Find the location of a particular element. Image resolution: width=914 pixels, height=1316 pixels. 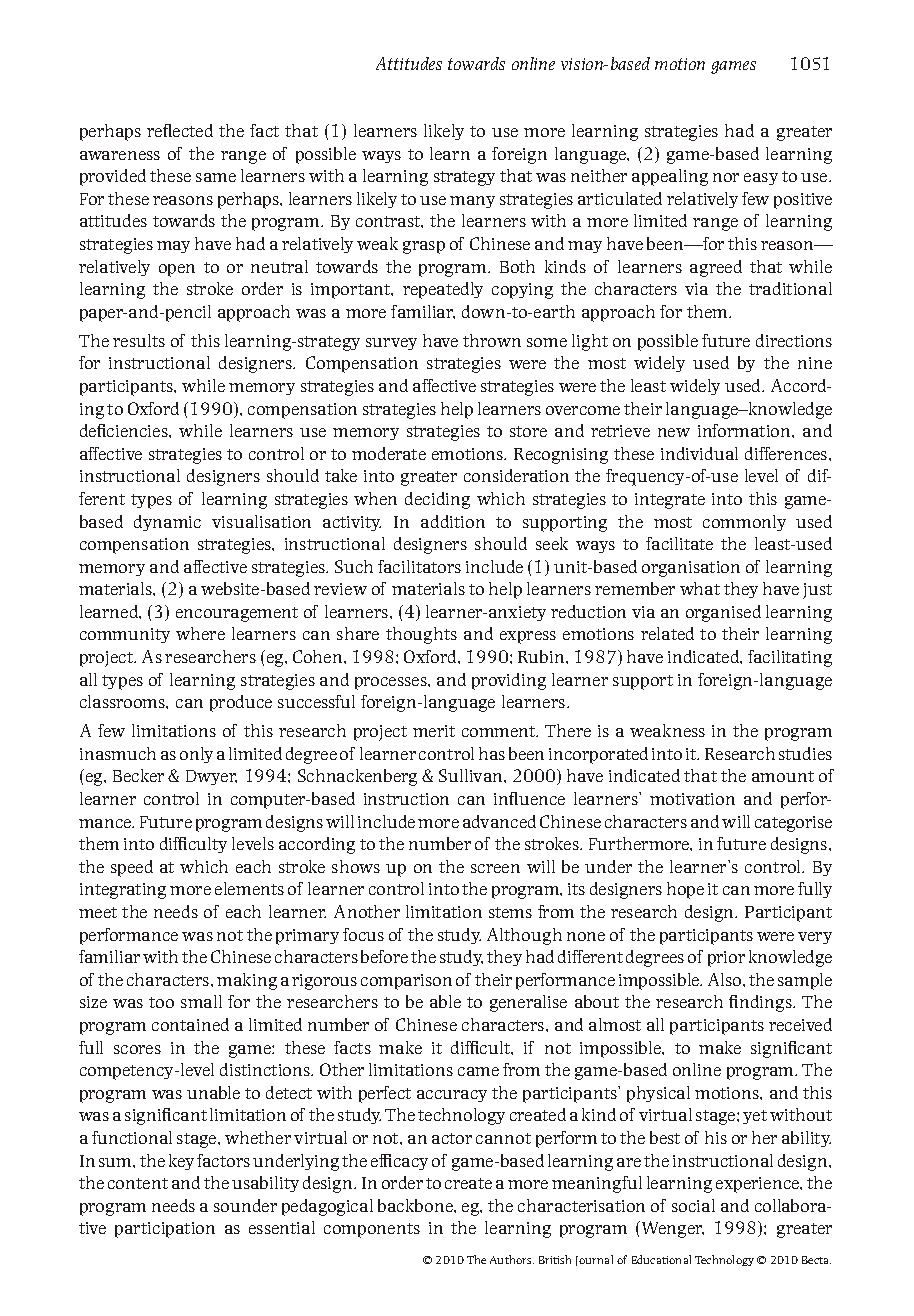

merit is located at coordinates (434, 731).
